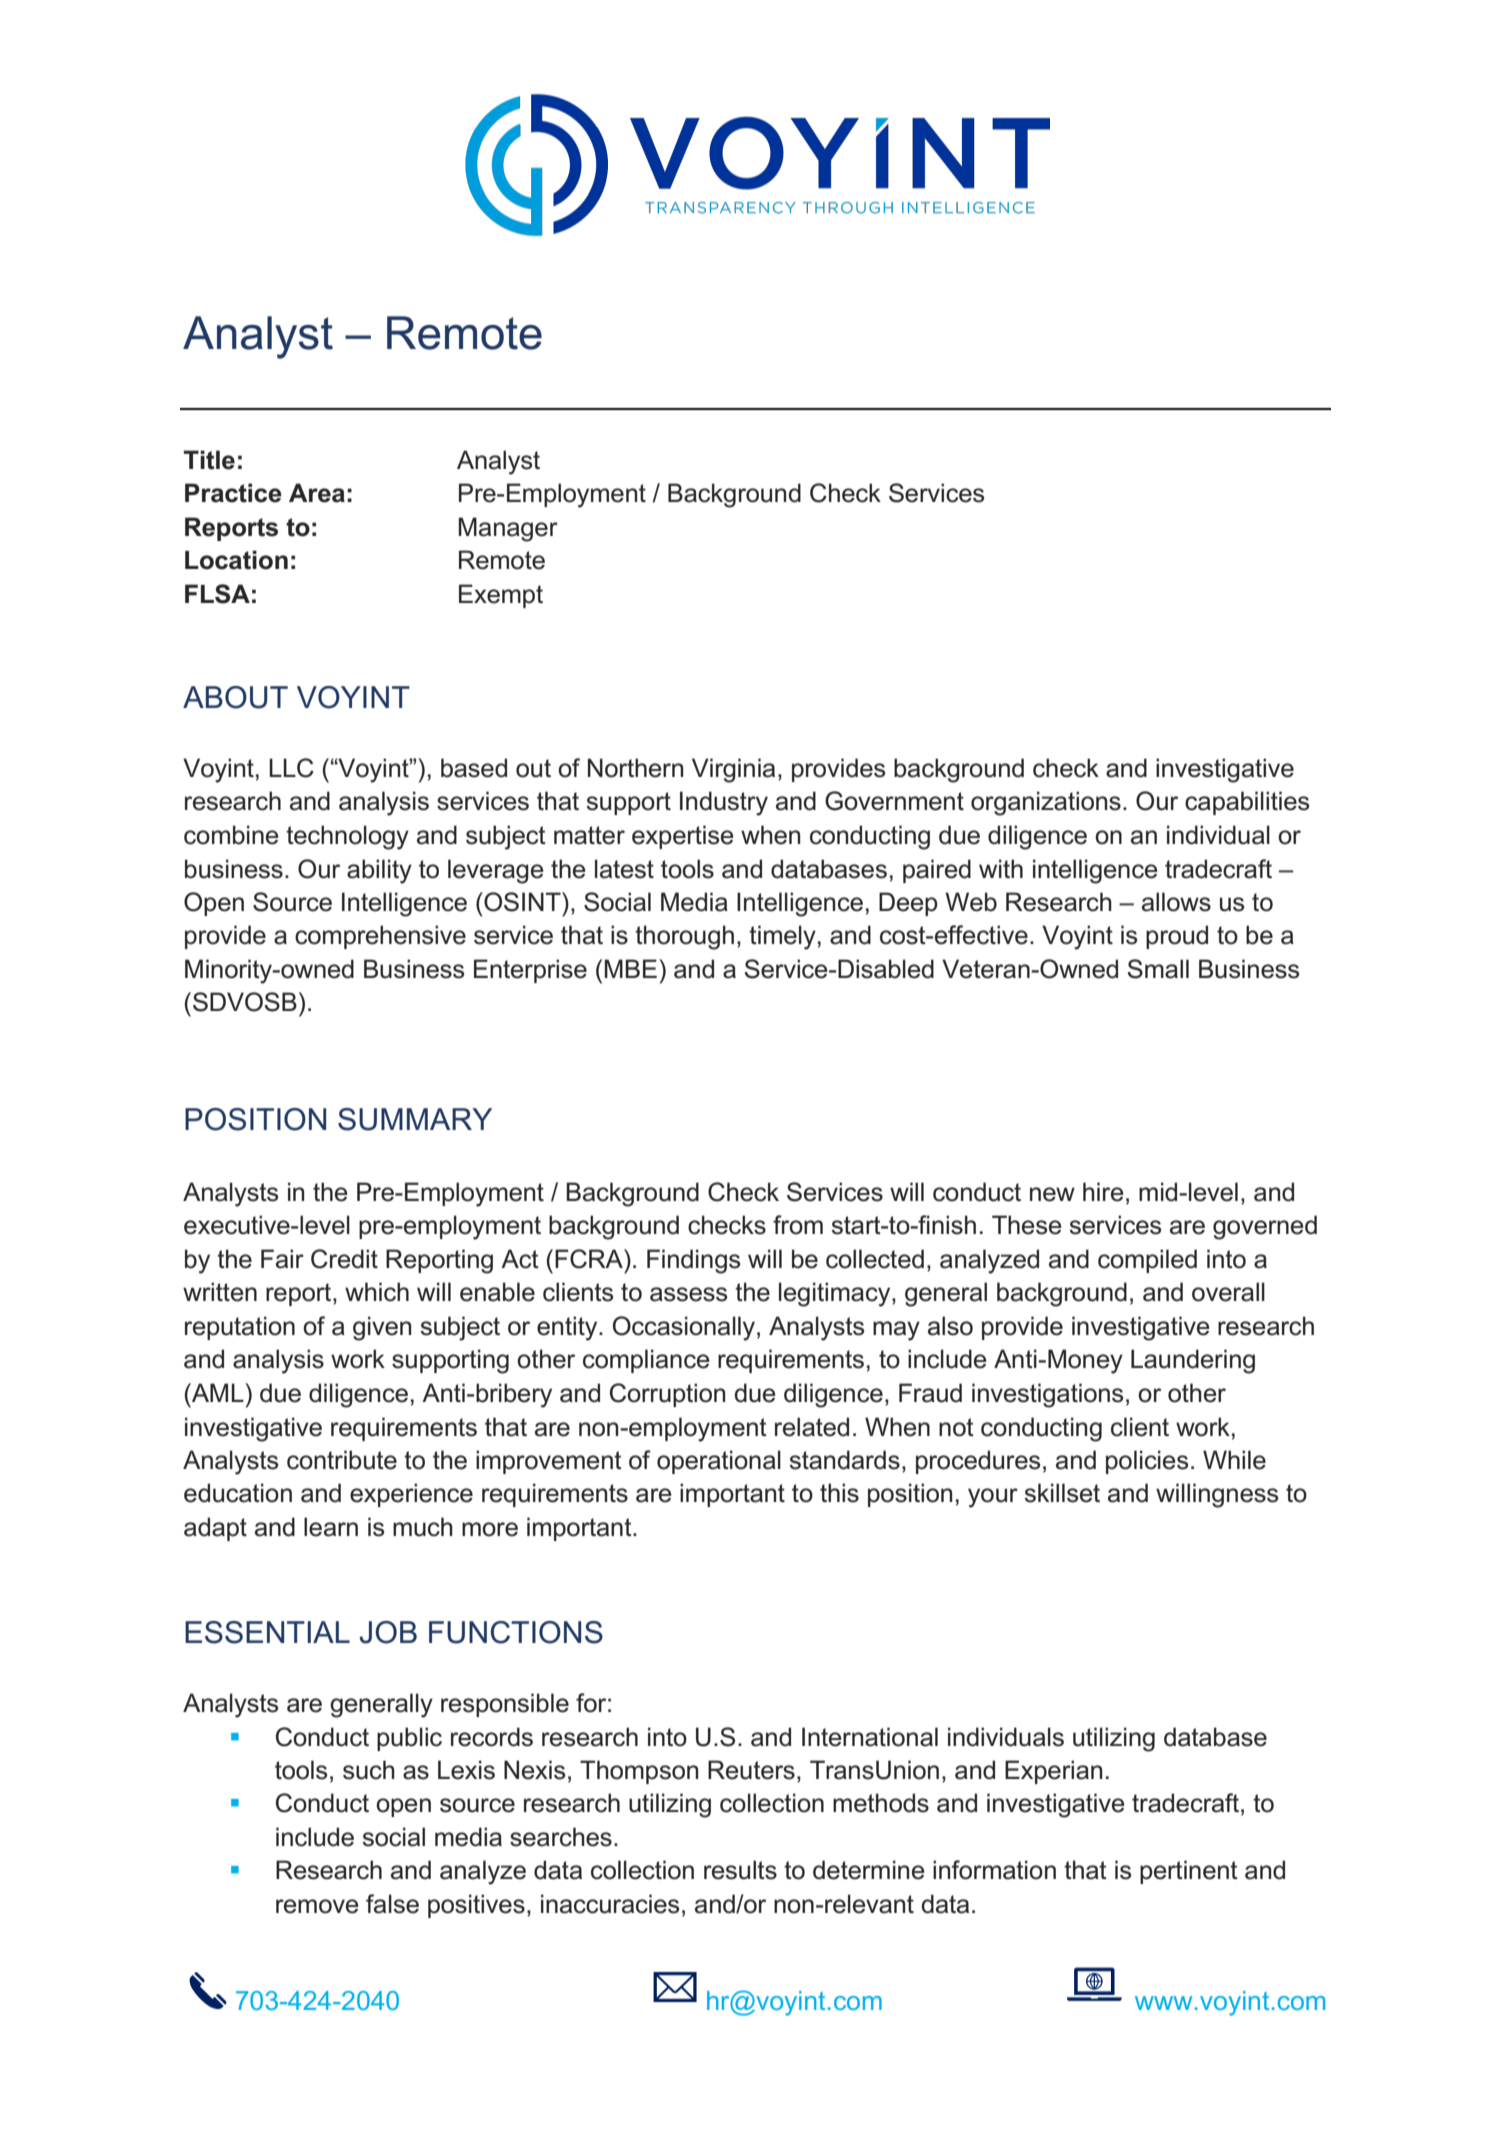 This document has height=2132, width=1508. Describe the element at coordinates (415, 1119) in the document. I see `SUMMARY` at that location.
